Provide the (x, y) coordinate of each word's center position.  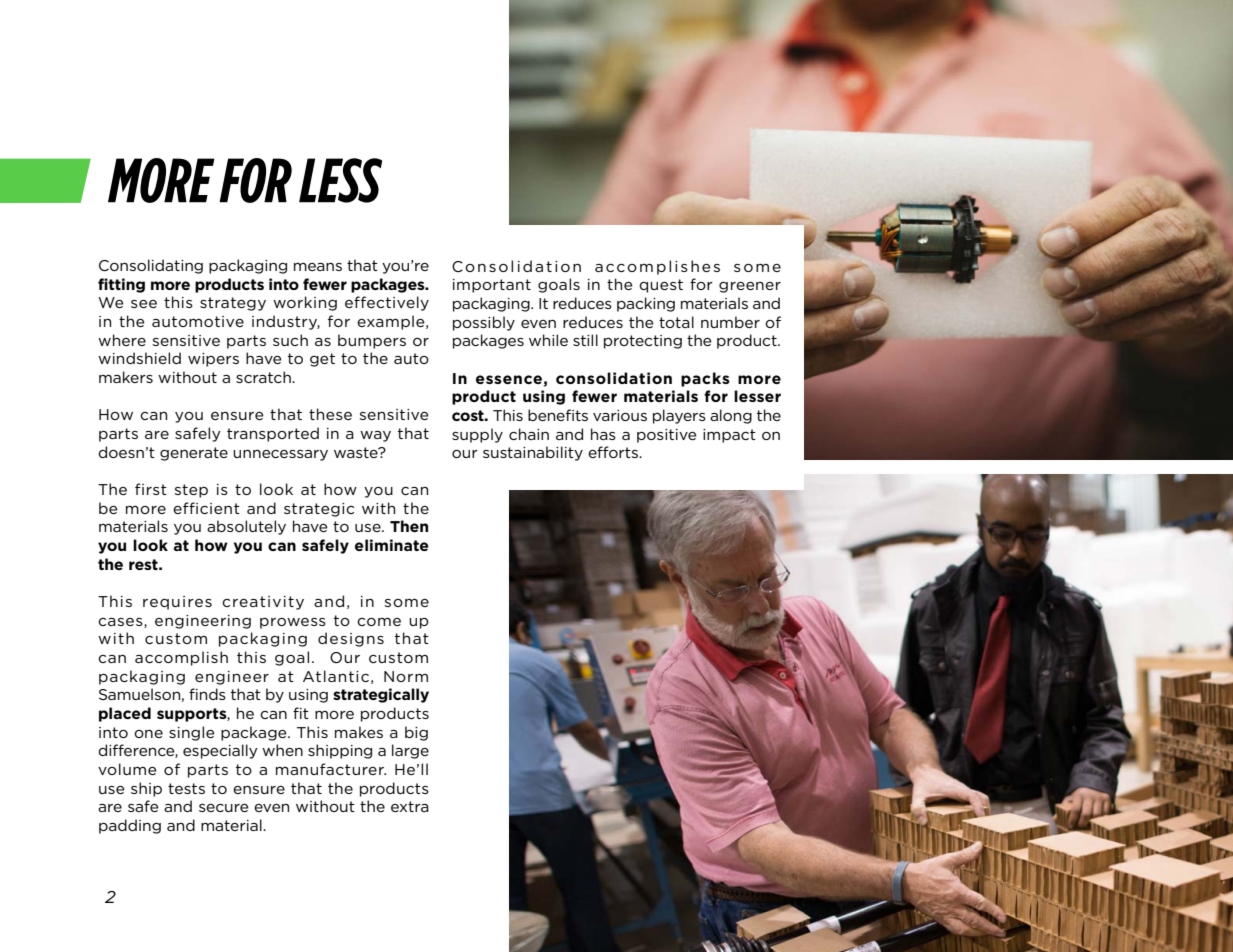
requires (177, 603)
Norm (406, 676)
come (379, 622)
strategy (233, 304)
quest (661, 286)
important (492, 286)
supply (477, 435)
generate (194, 454)
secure (224, 808)
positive (667, 436)
